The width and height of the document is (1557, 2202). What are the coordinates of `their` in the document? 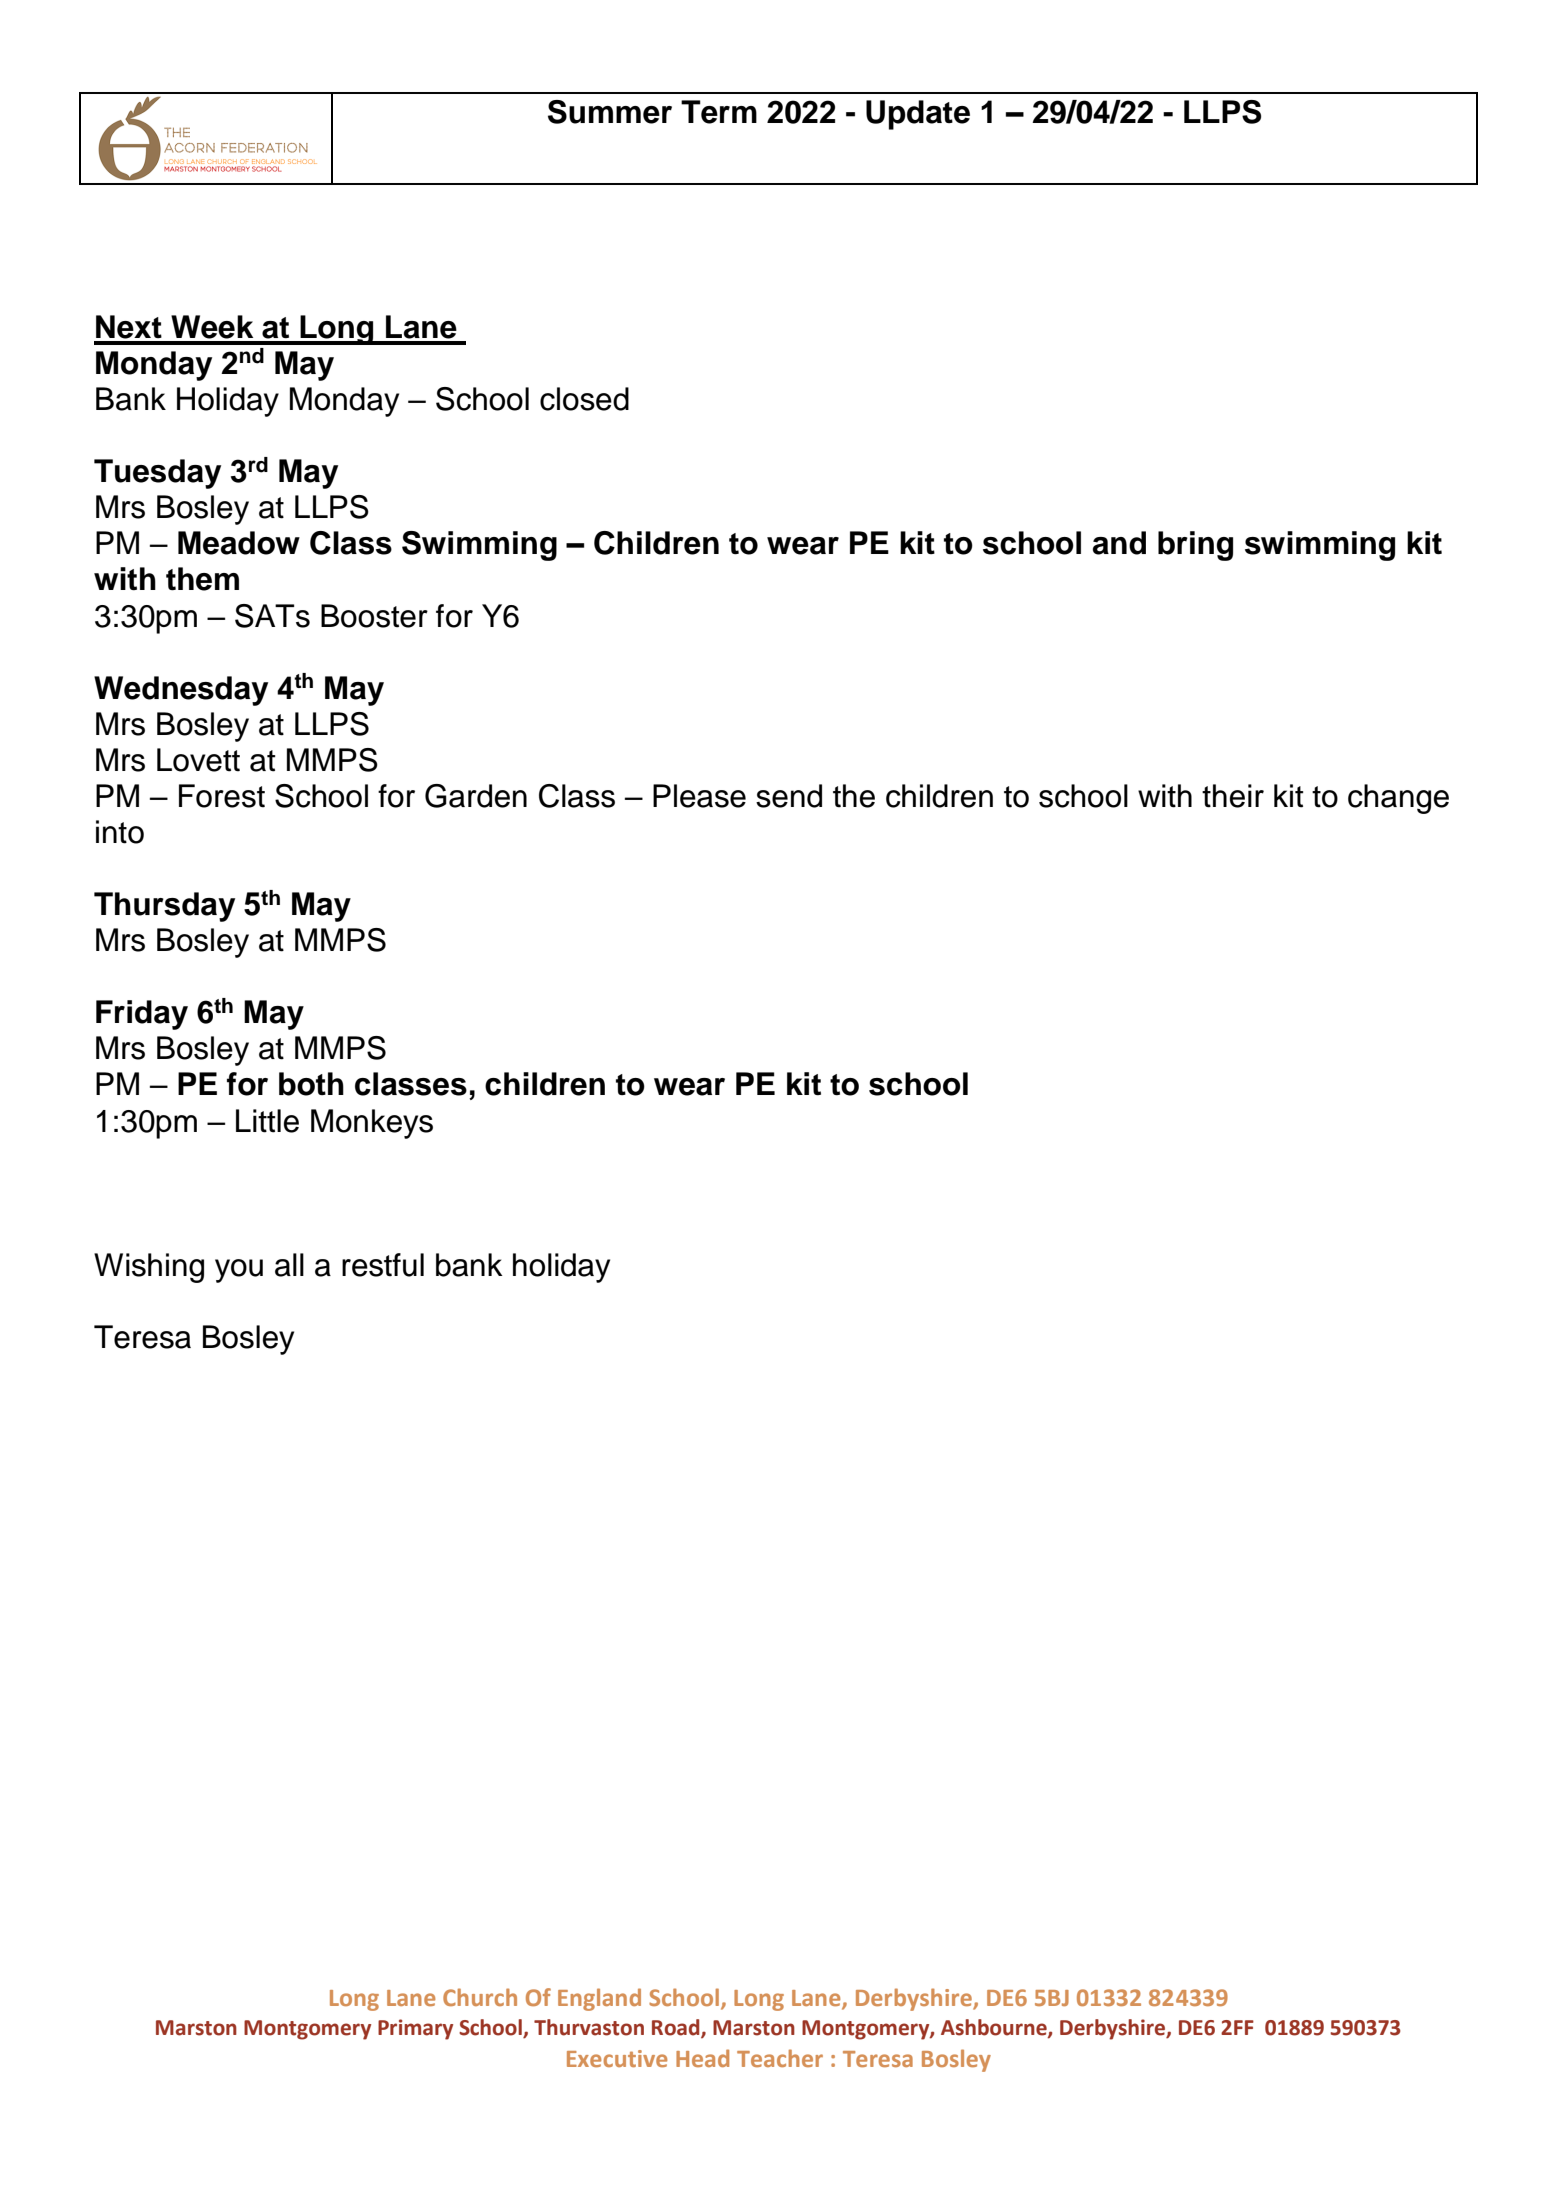 It's located at (1233, 796).
